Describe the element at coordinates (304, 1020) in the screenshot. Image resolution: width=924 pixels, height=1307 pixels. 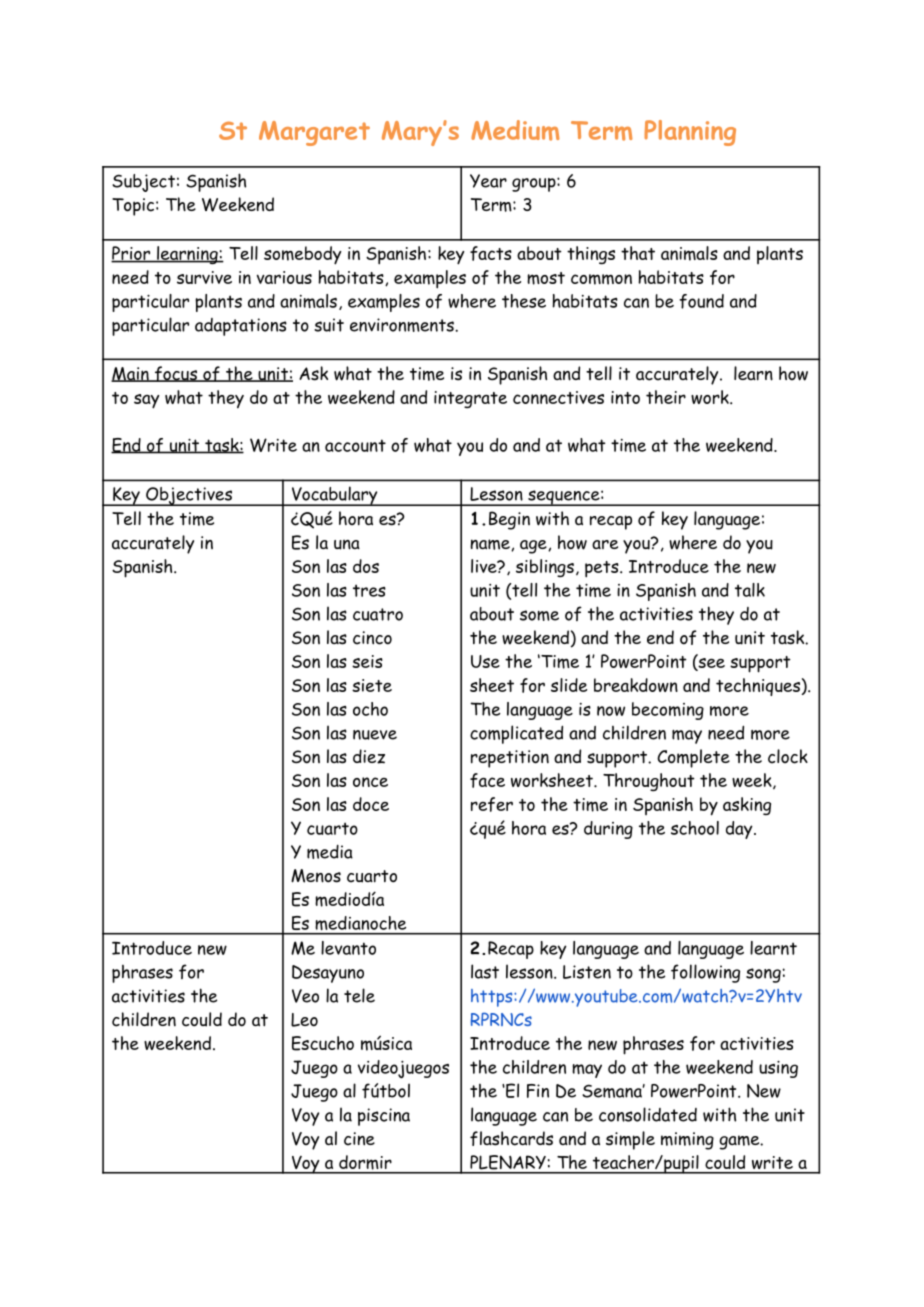
I see `Leo` at that location.
